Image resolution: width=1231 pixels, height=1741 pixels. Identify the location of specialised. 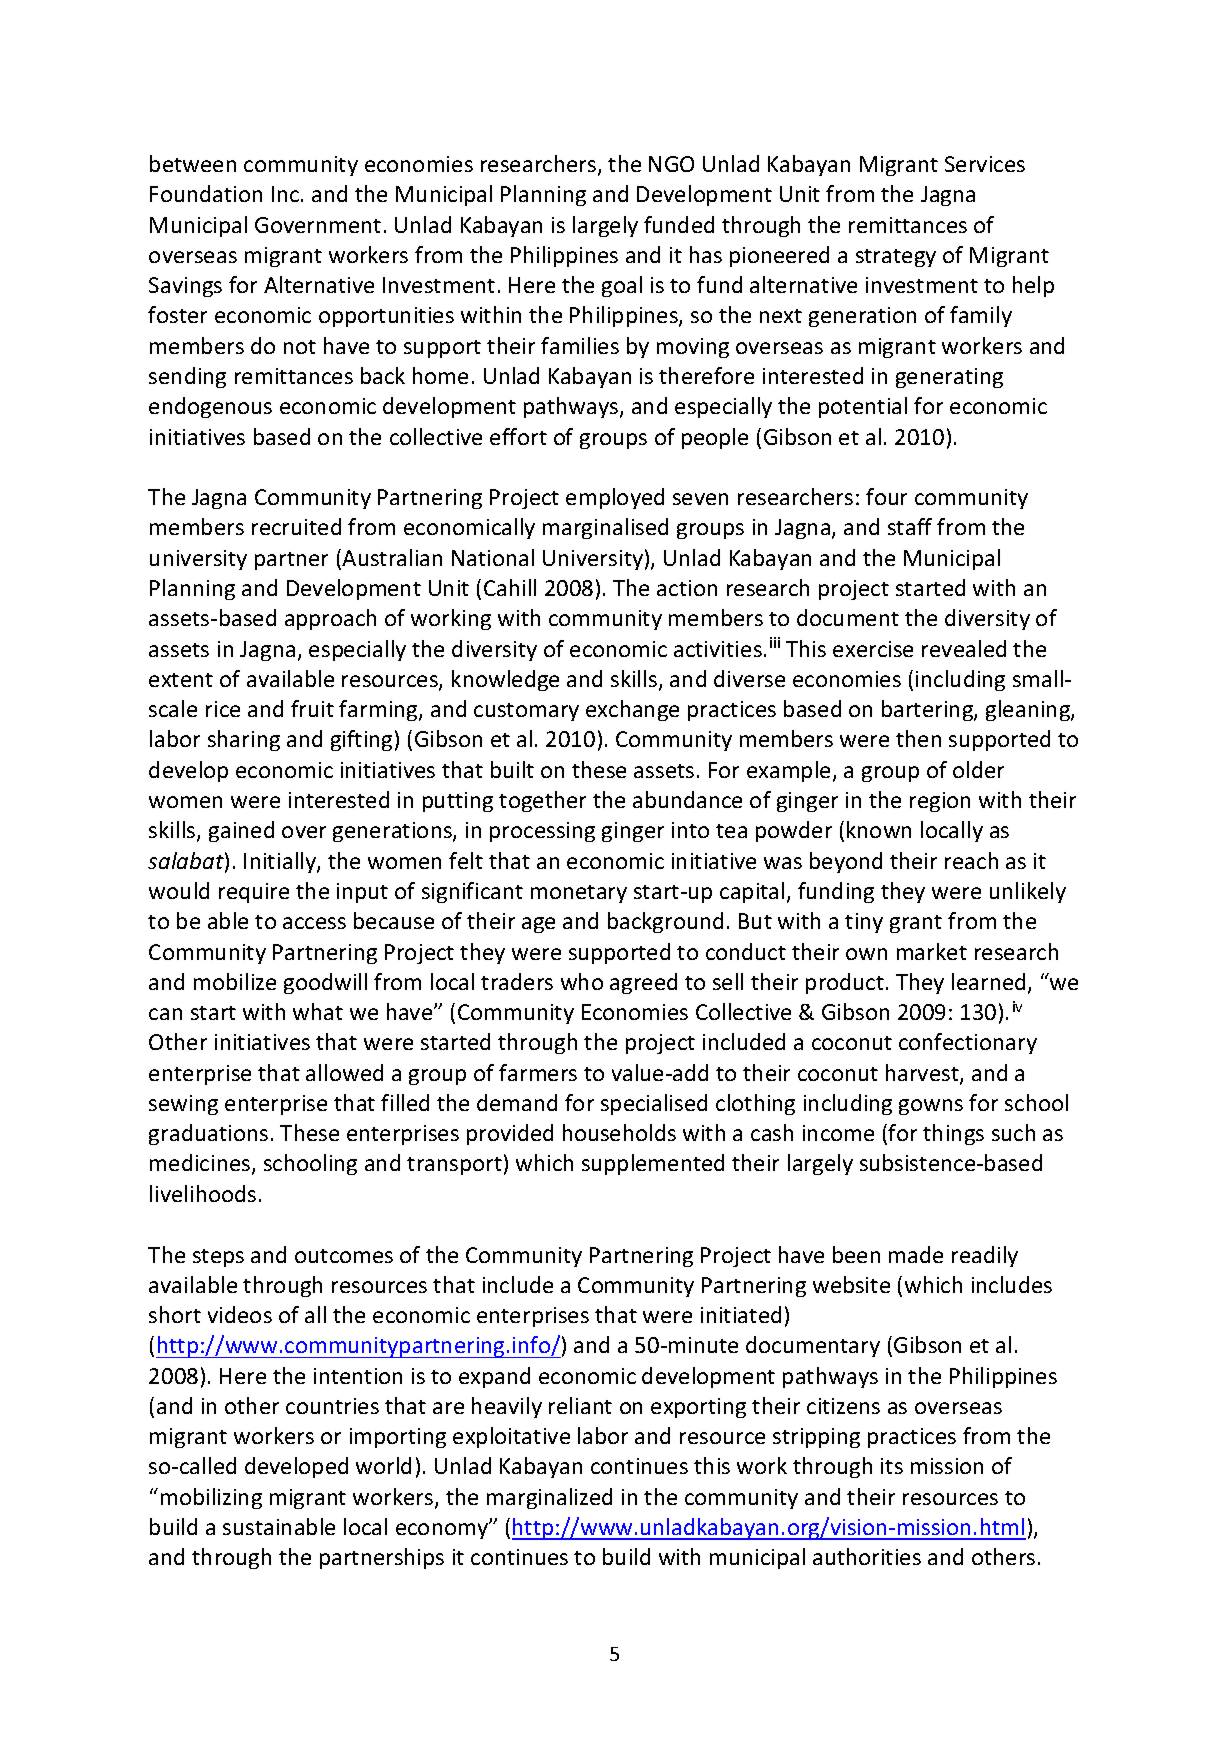
(654, 1104).
